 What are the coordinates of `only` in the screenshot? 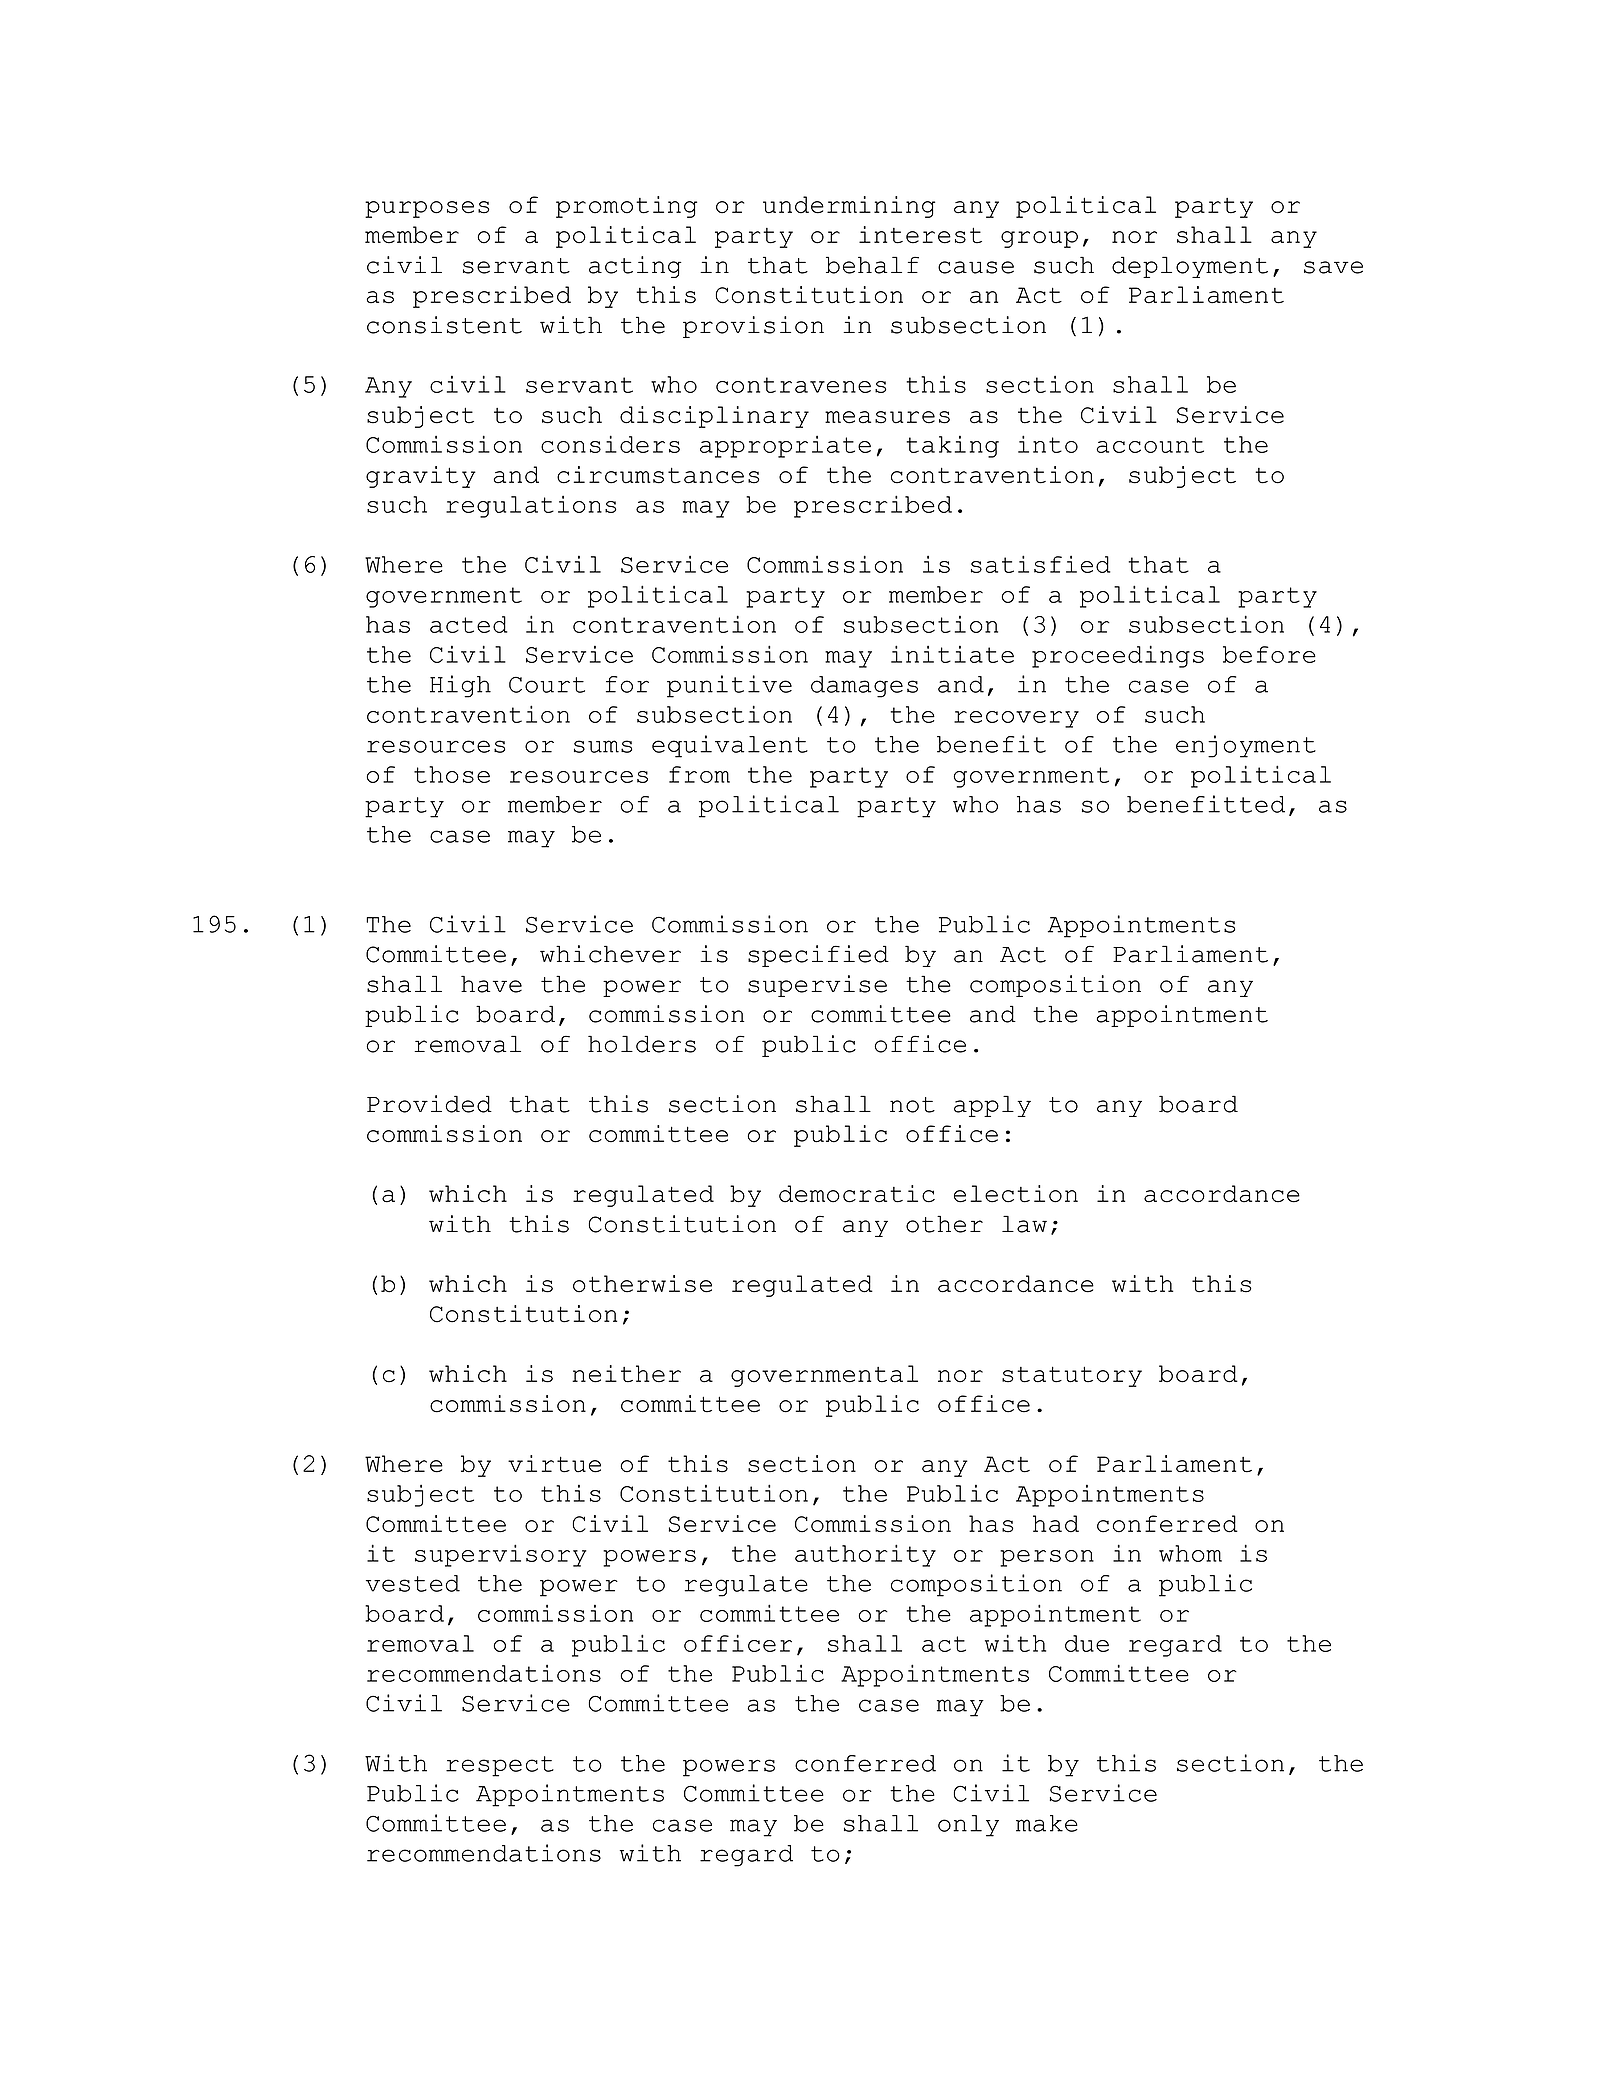 It's located at (968, 1826).
